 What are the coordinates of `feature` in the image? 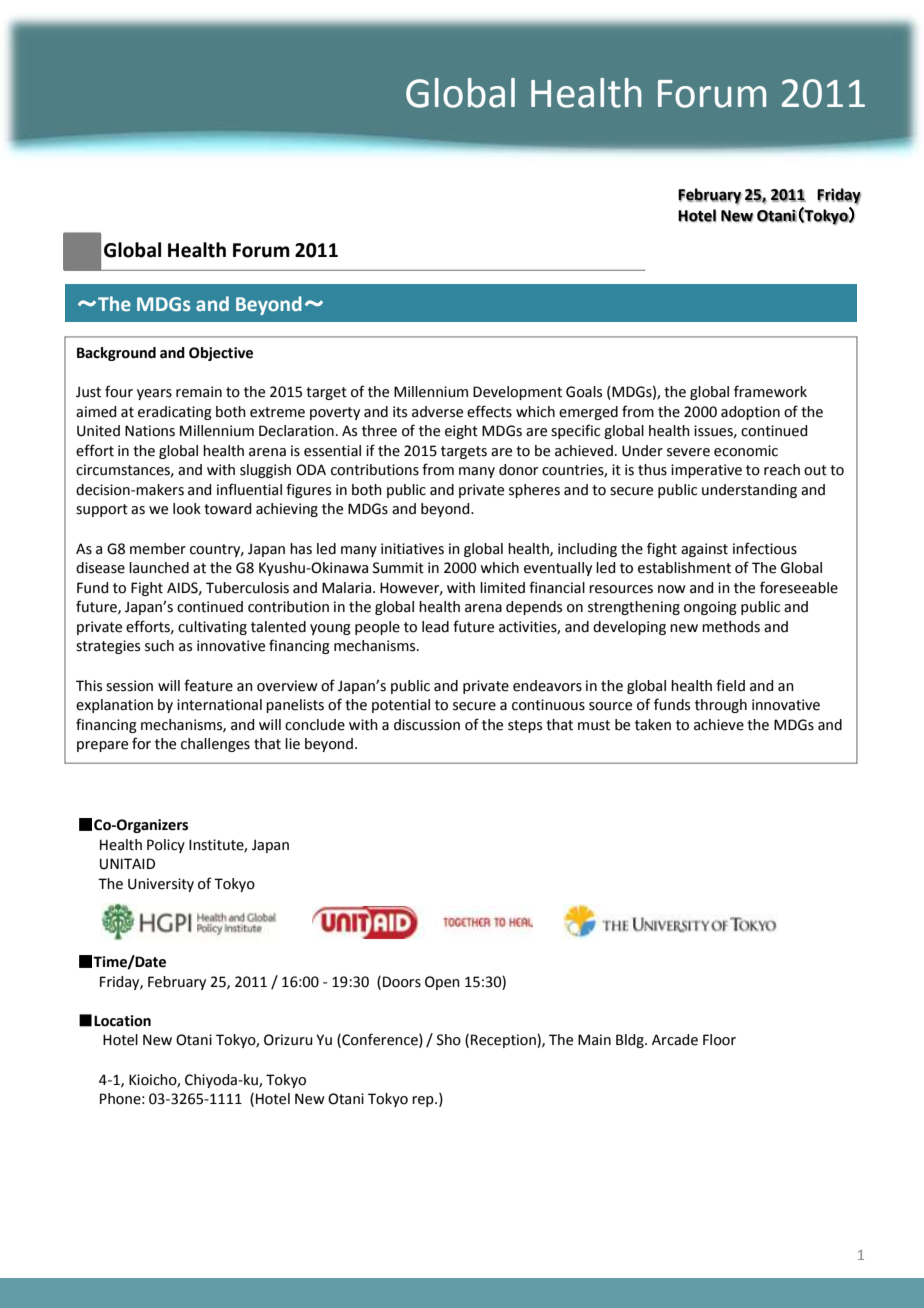 It's located at (208, 685).
